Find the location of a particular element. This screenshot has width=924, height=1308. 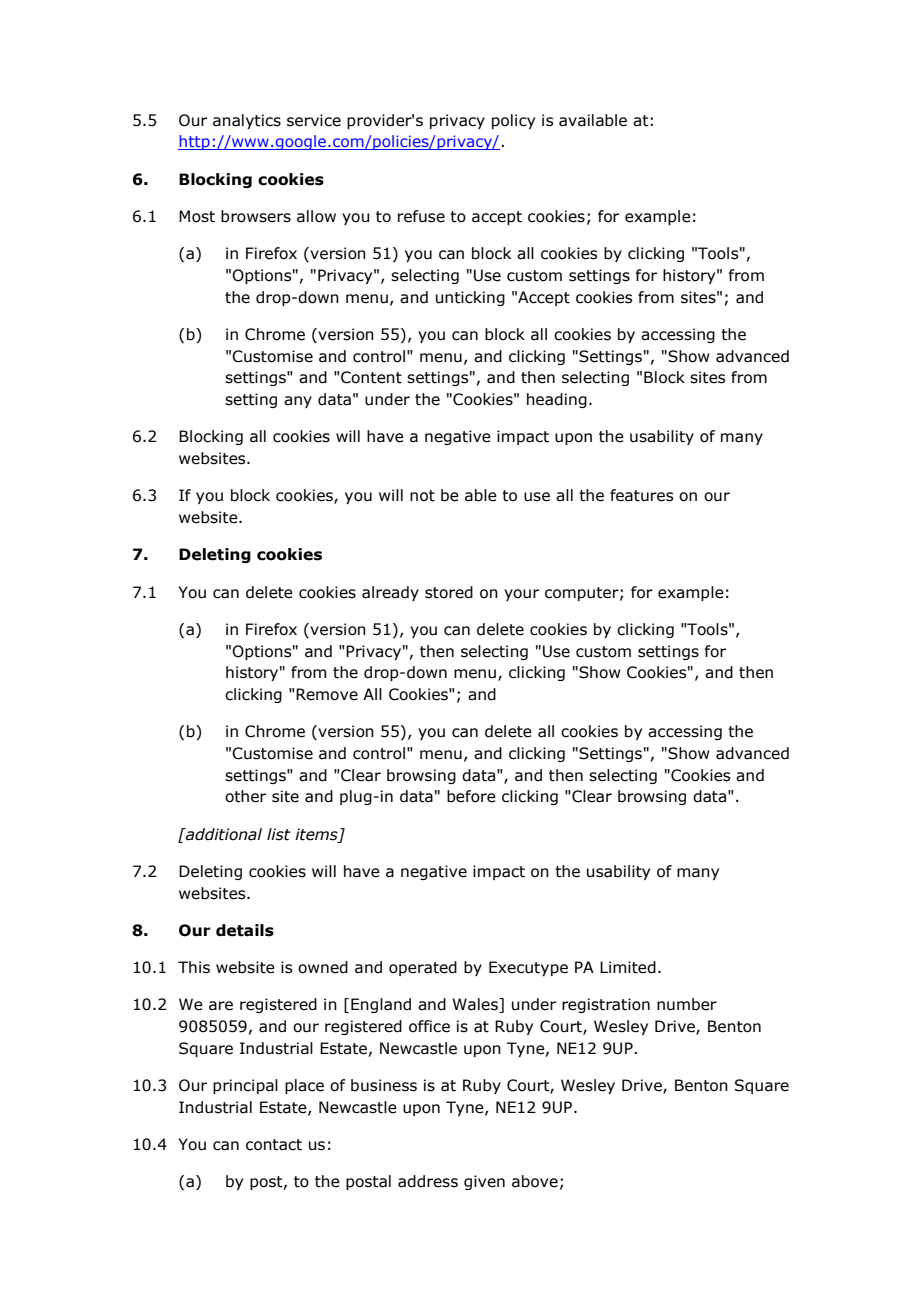

your is located at coordinates (521, 595).
